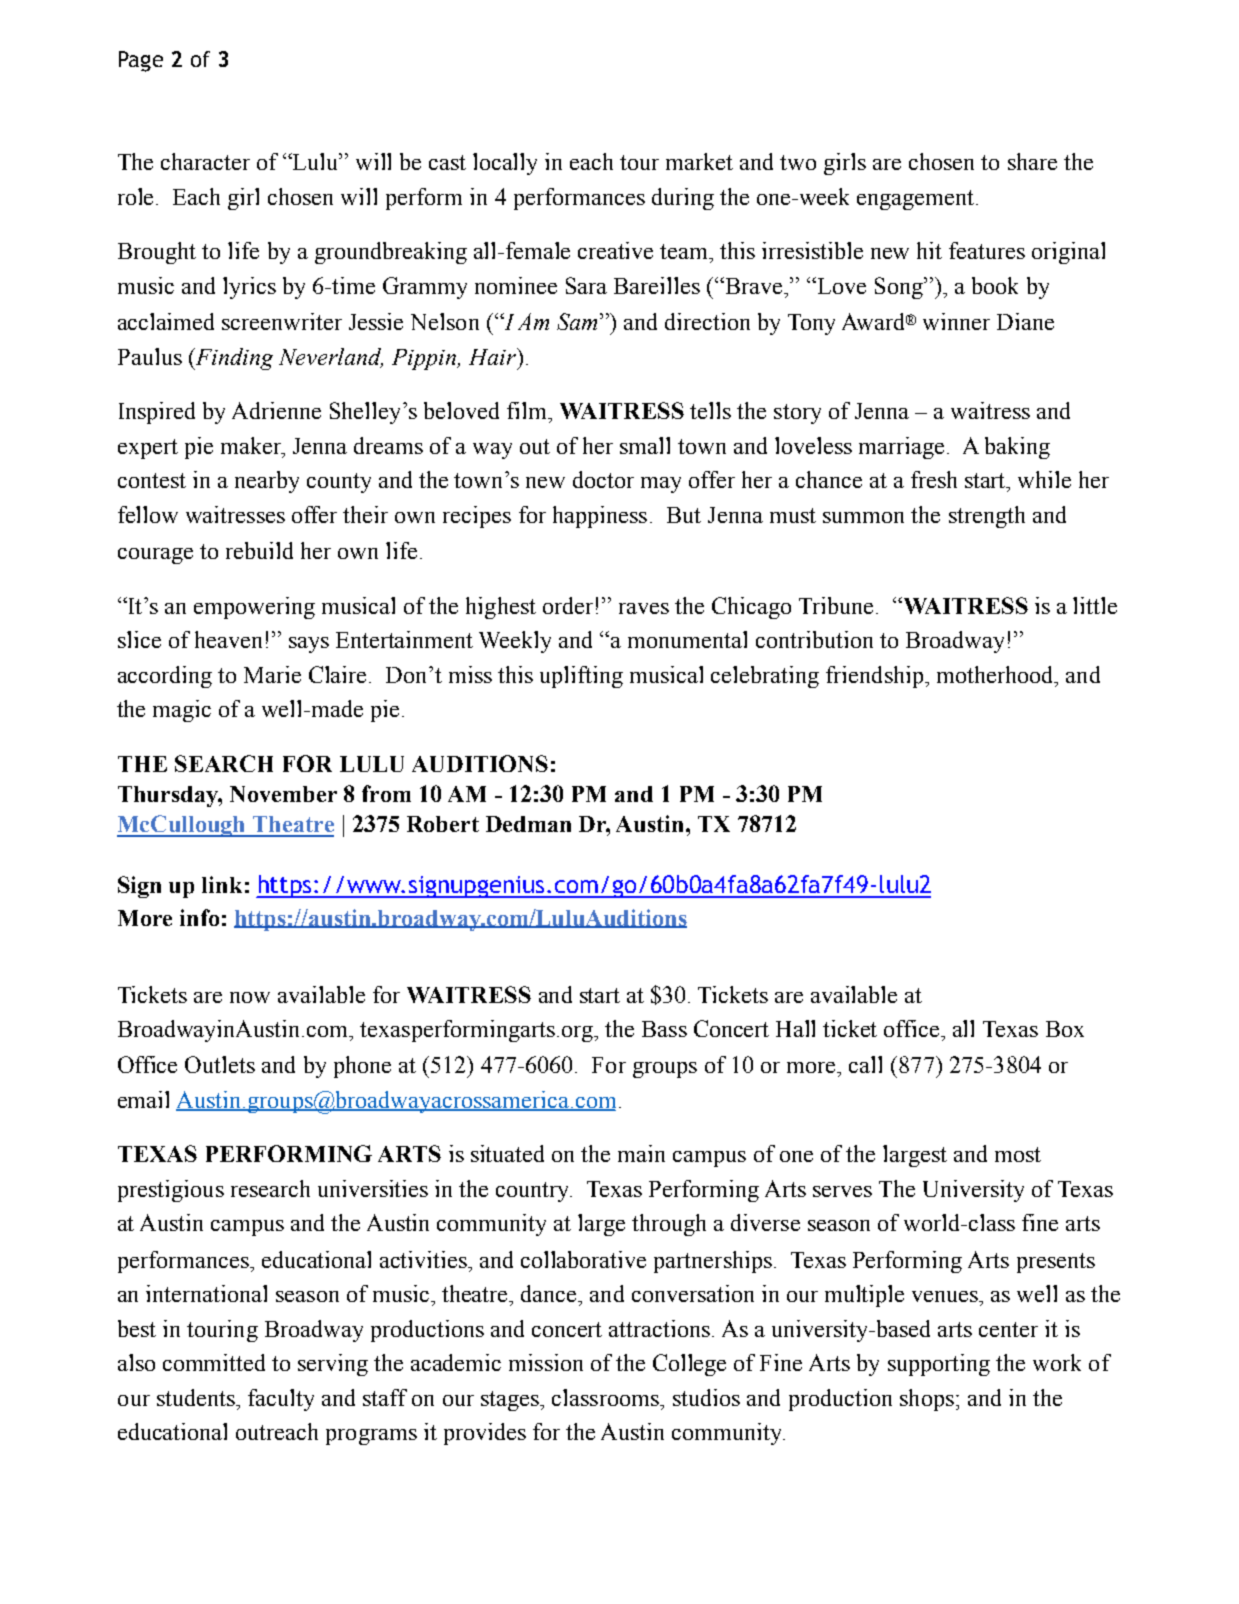 This image has height=1604, width=1239. I want to click on direction, so click(707, 321).
